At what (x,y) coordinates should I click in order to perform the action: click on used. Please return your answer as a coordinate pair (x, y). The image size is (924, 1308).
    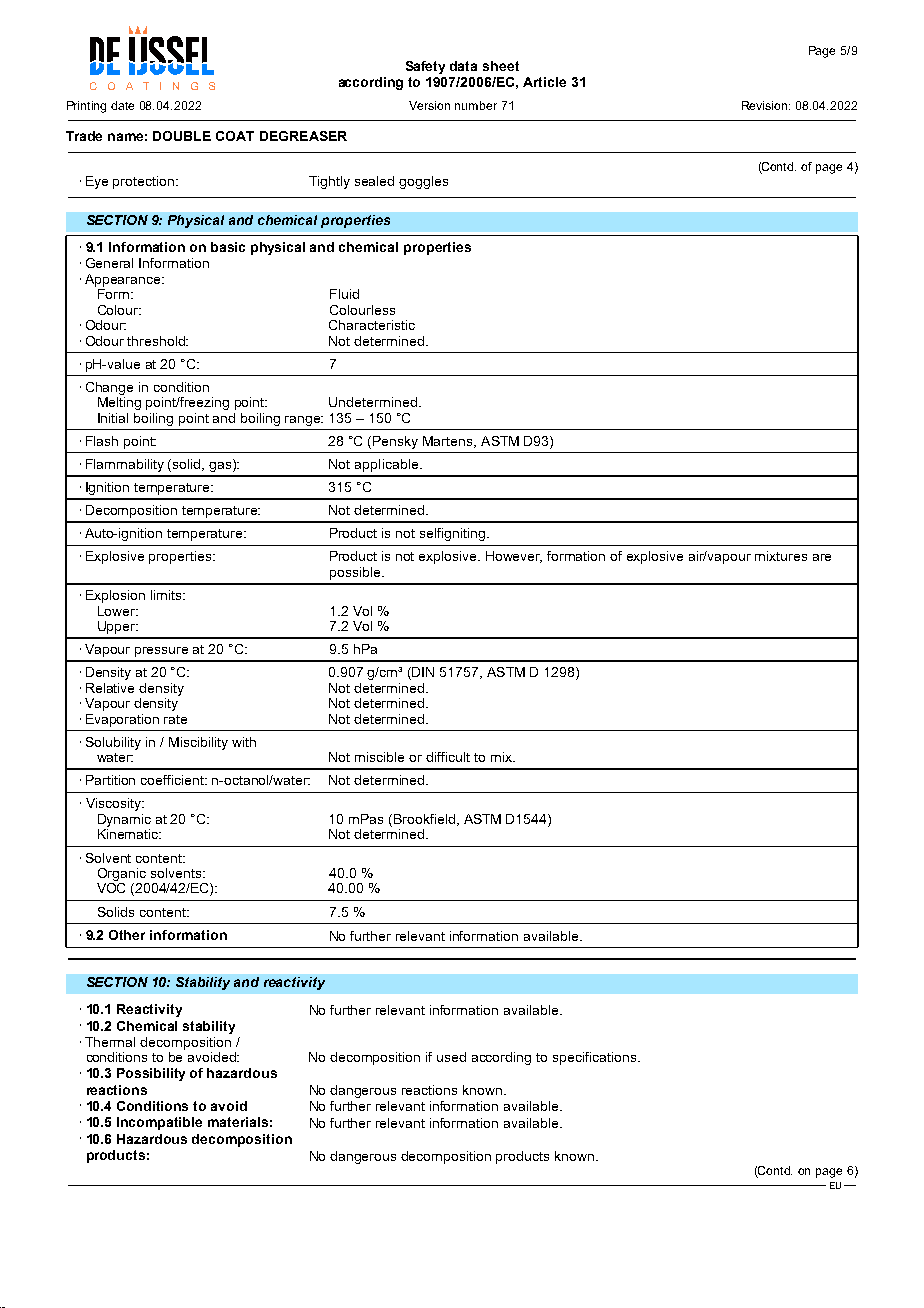
    Looking at the image, I should click on (451, 1057).
